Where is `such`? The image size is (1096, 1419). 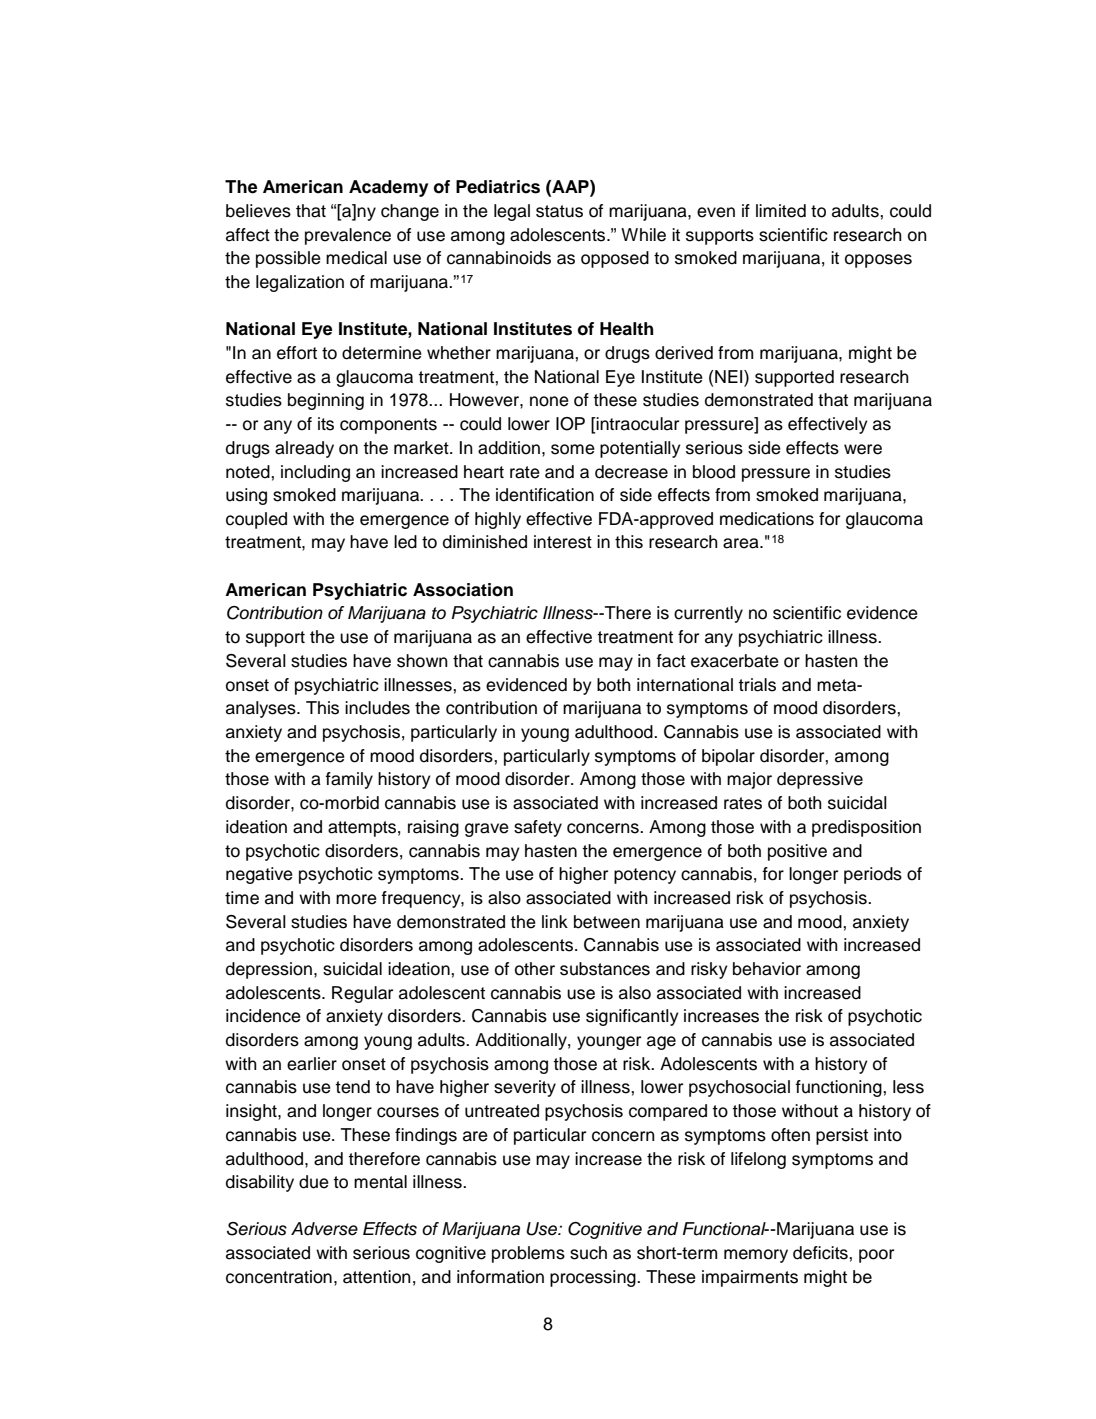 such is located at coordinates (588, 1253).
